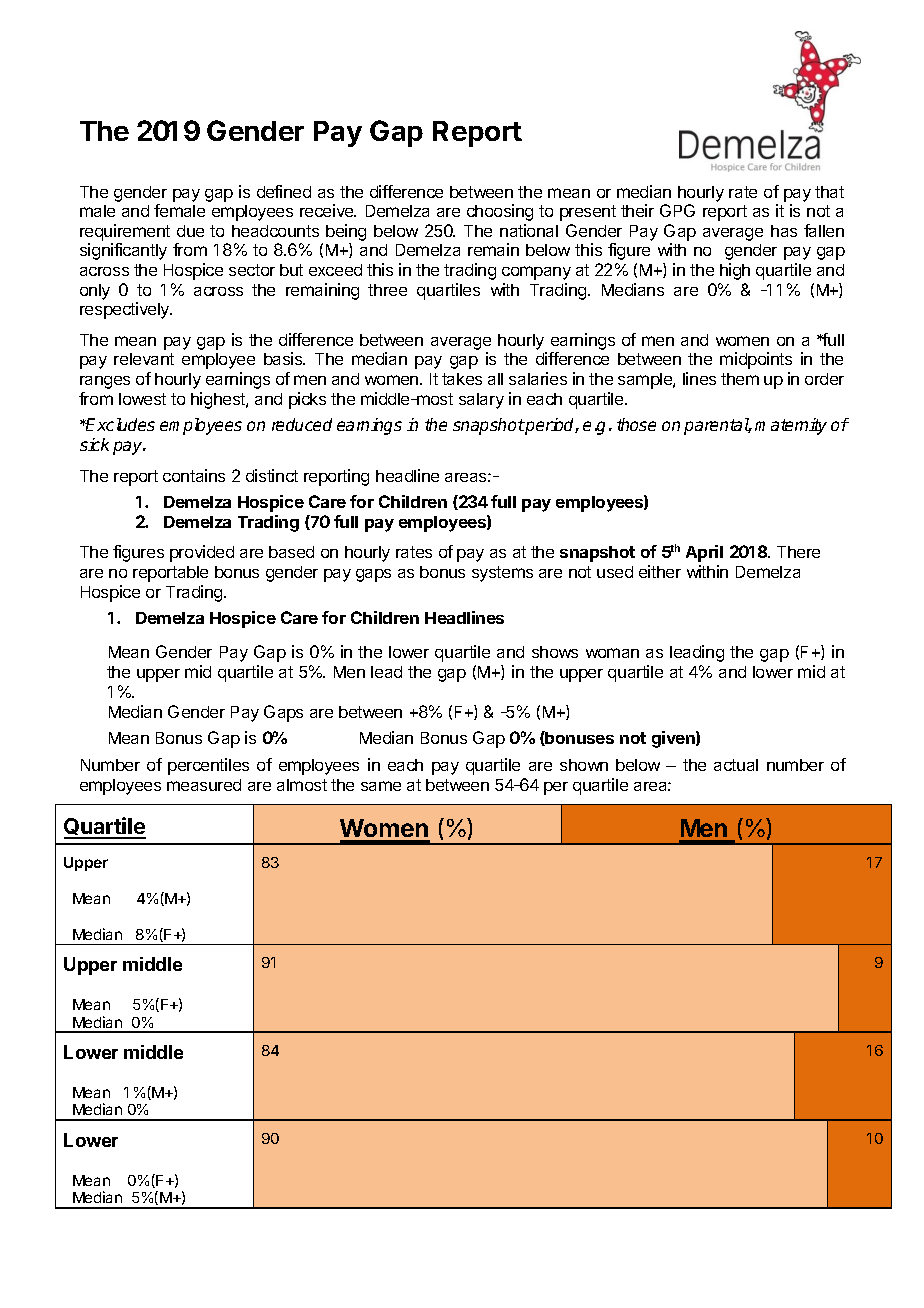 This screenshot has width=924, height=1308. I want to click on contains, so click(194, 475).
